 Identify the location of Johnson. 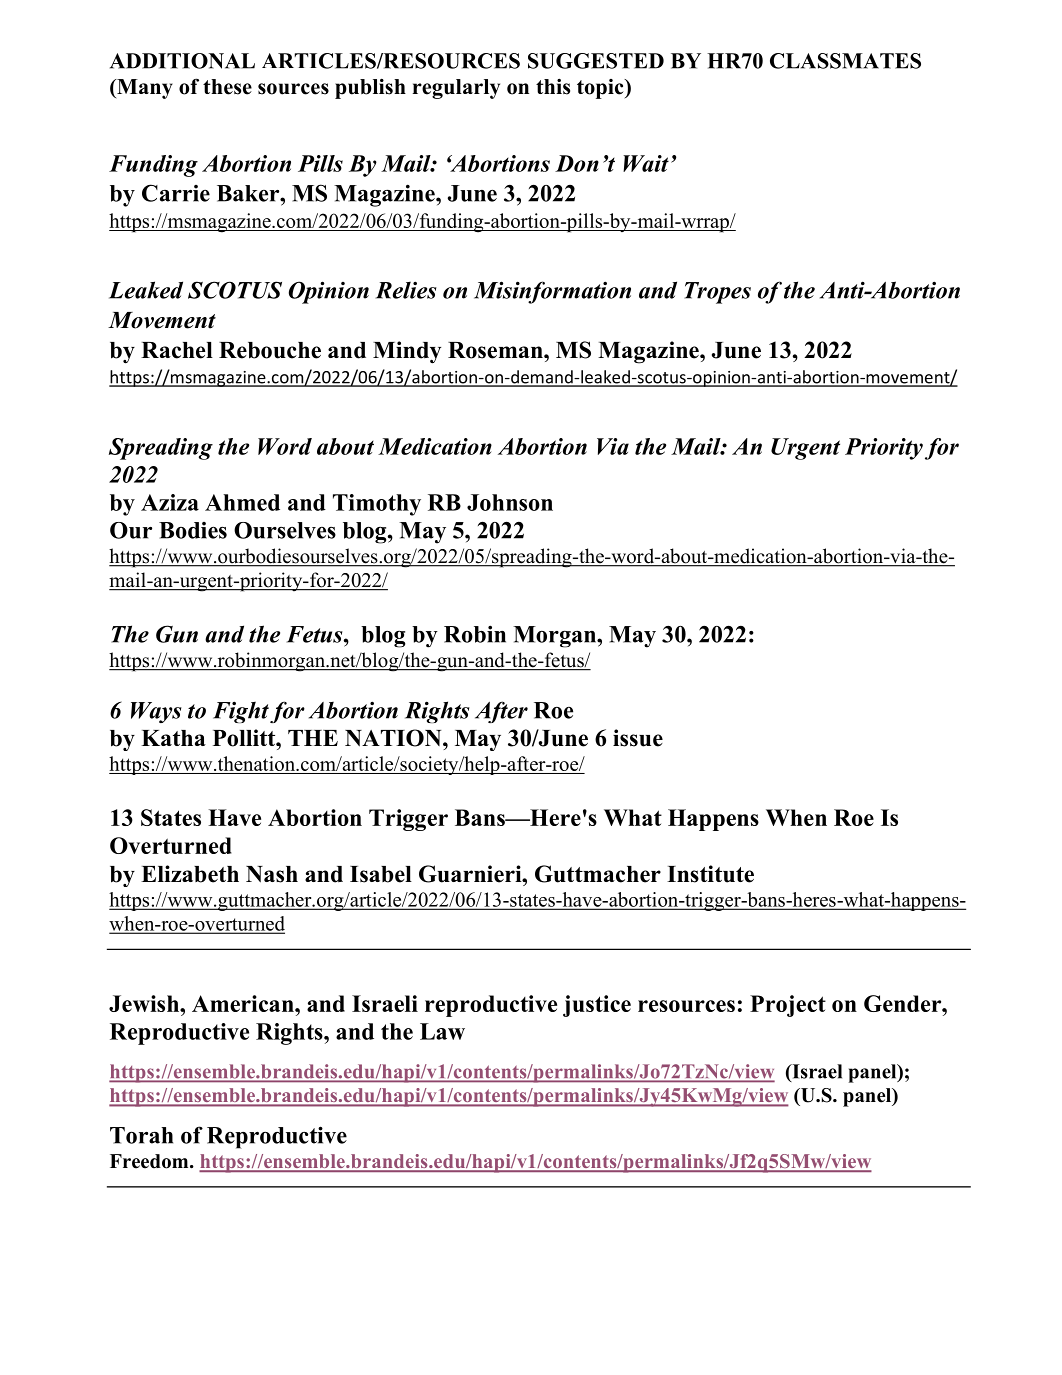
(510, 502).
